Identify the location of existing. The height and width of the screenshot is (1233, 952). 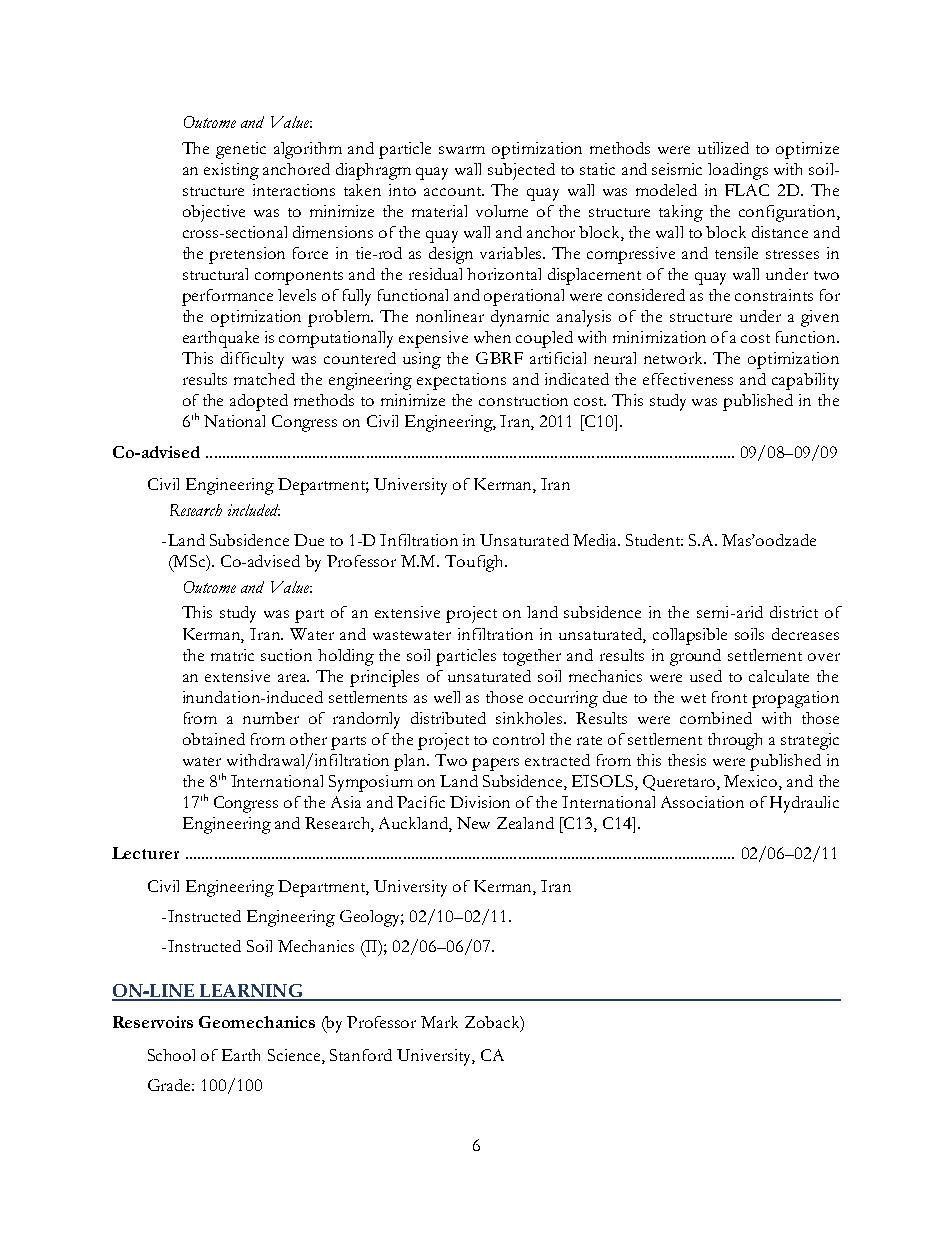
(231, 171).
